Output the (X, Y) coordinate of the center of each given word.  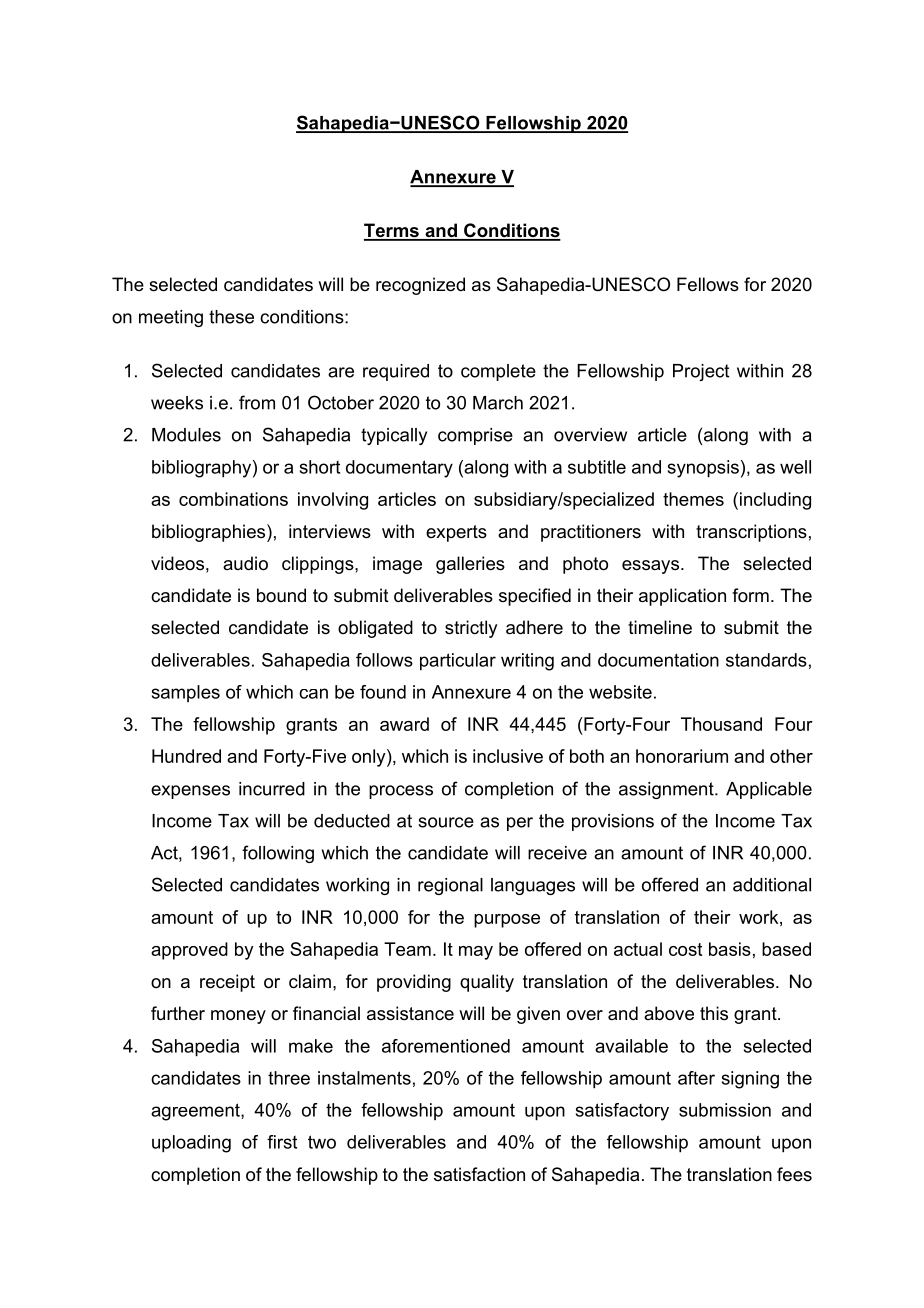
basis (730, 949)
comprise (475, 436)
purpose (507, 921)
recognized (420, 286)
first (282, 1142)
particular (458, 662)
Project (701, 372)
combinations (233, 499)
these (231, 317)
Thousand (721, 724)
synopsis (703, 469)
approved (189, 951)
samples (186, 693)
